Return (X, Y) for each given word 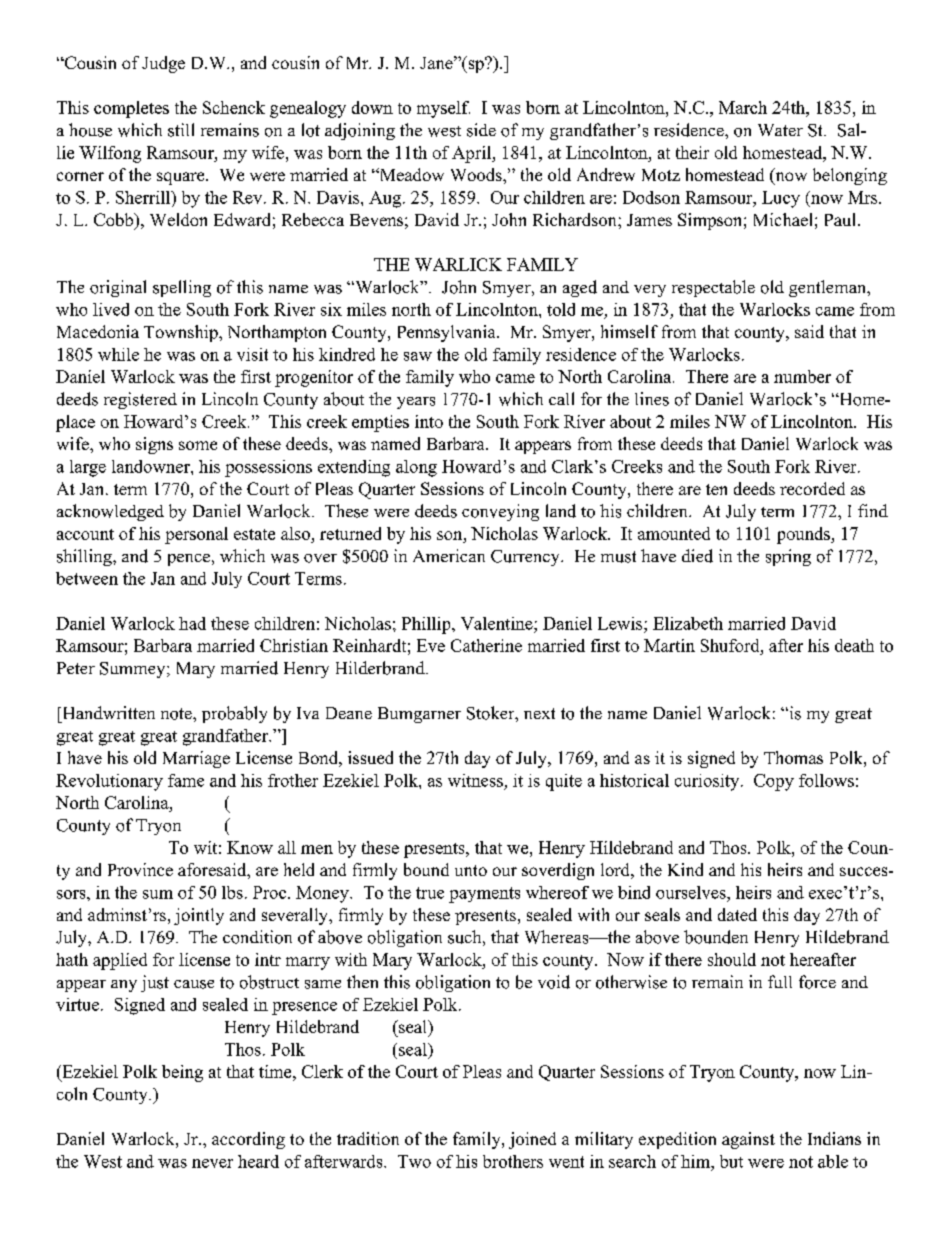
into (429, 421)
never (212, 1163)
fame (186, 780)
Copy (774, 782)
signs (154, 445)
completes (131, 109)
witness (475, 780)
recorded (812, 488)
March (743, 107)
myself (443, 109)
